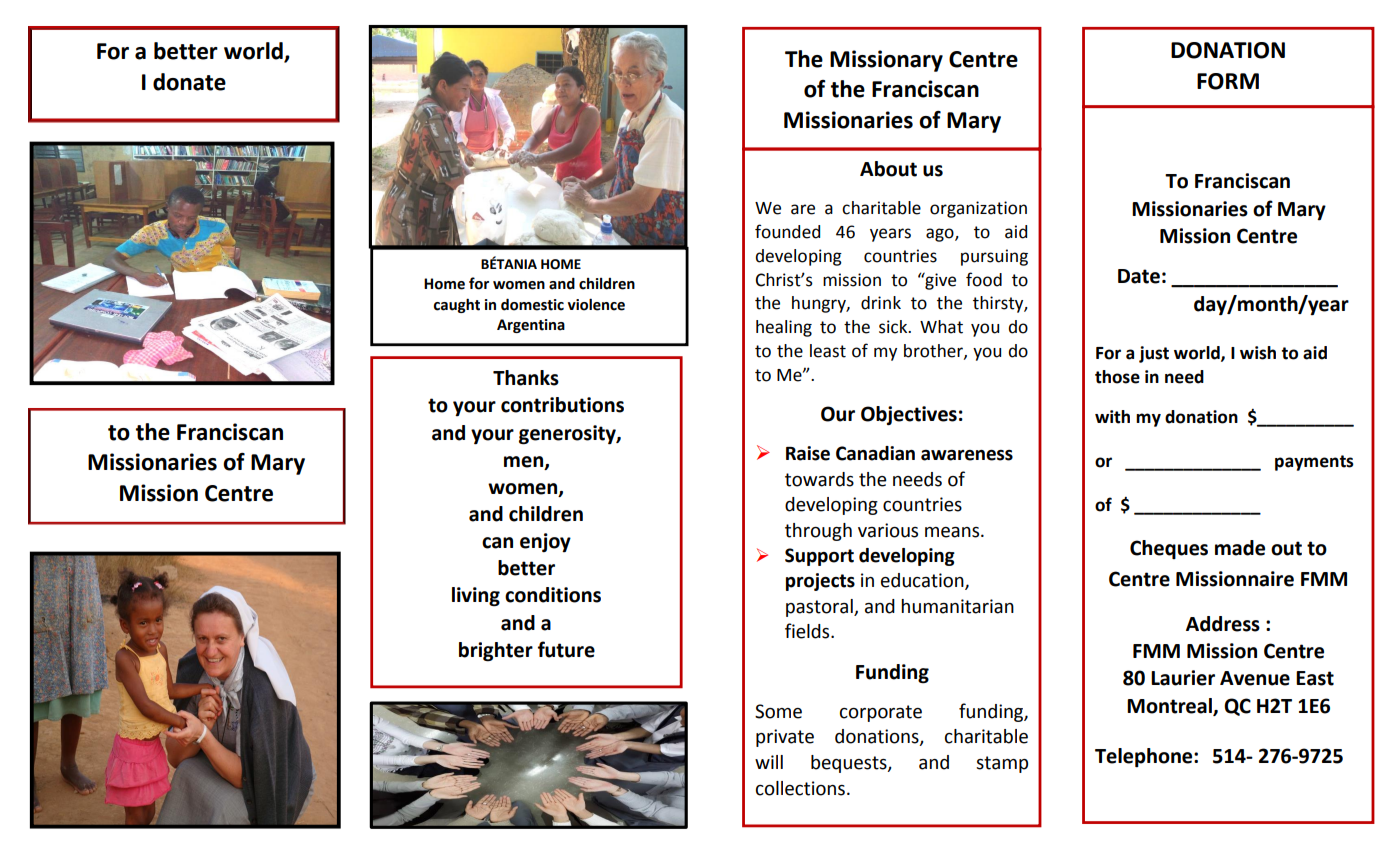  Describe the element at coordinates (1002, 764) in the screenshot. I see `stamp` at that location.
